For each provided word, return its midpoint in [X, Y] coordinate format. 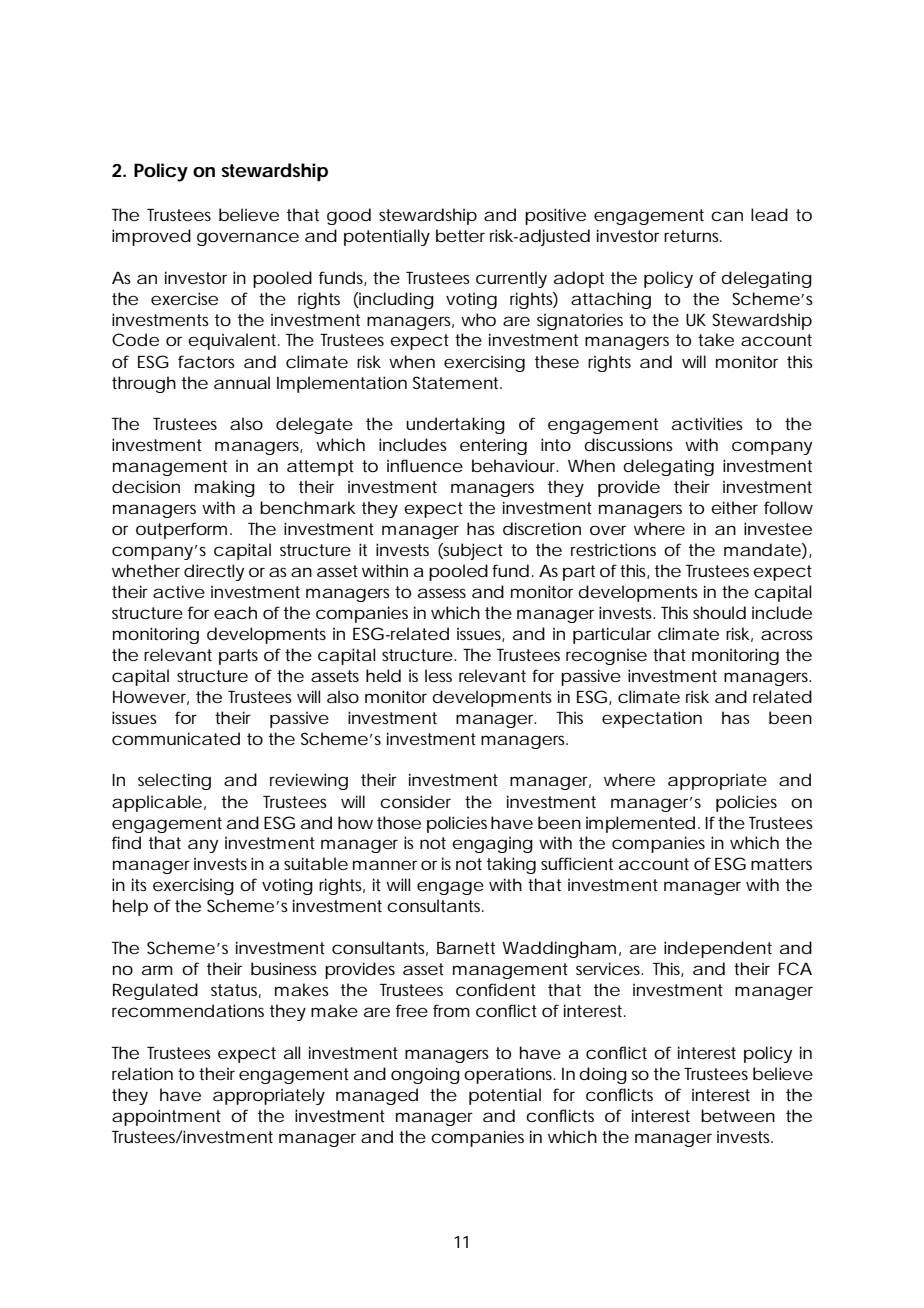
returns [693, 236]
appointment [166, 1117]
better [460, 235]
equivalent [233, 341]
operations [509, 1076]
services [609, 968]
